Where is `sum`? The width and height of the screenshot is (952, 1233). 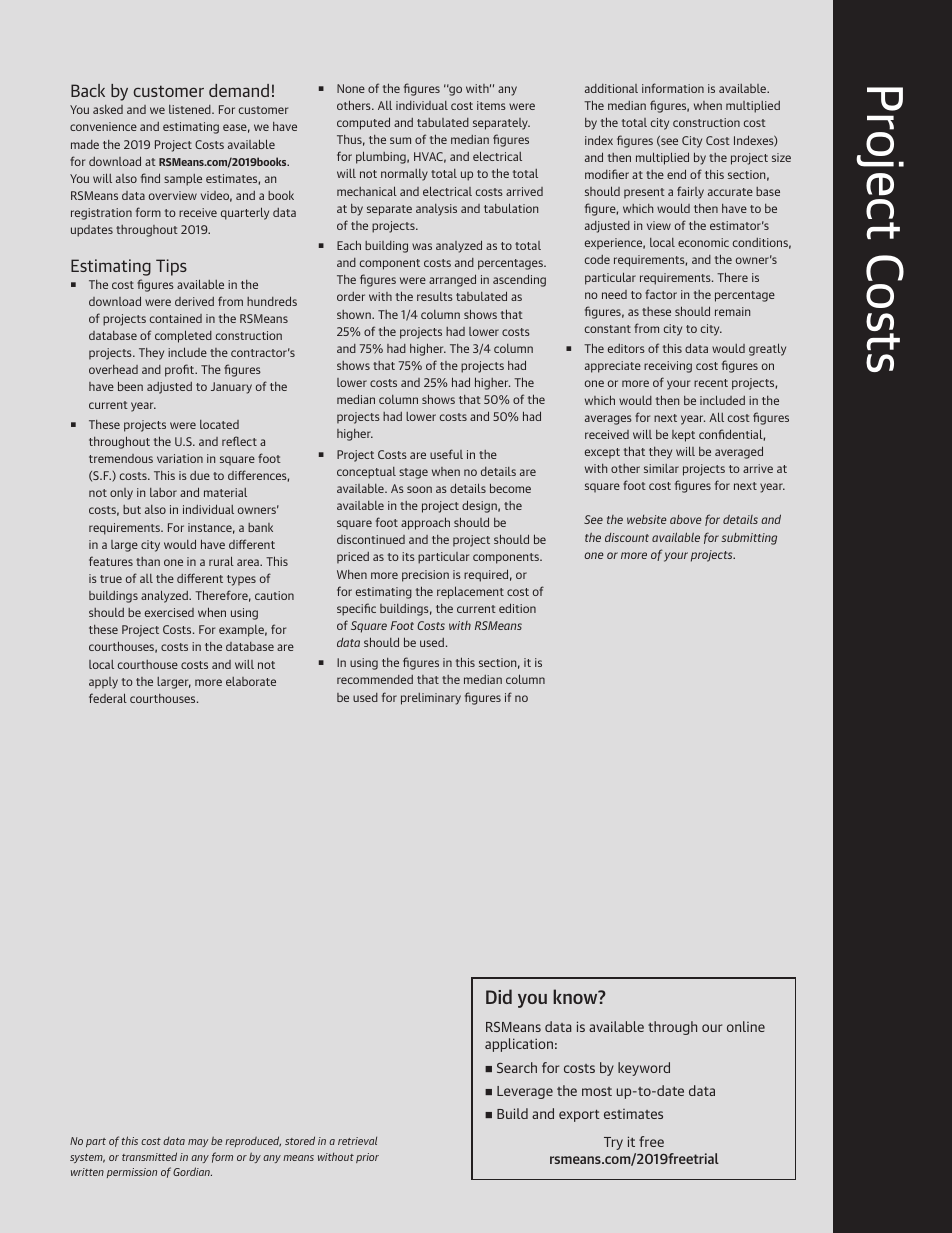 sum is located at coordinates (400, 140).
